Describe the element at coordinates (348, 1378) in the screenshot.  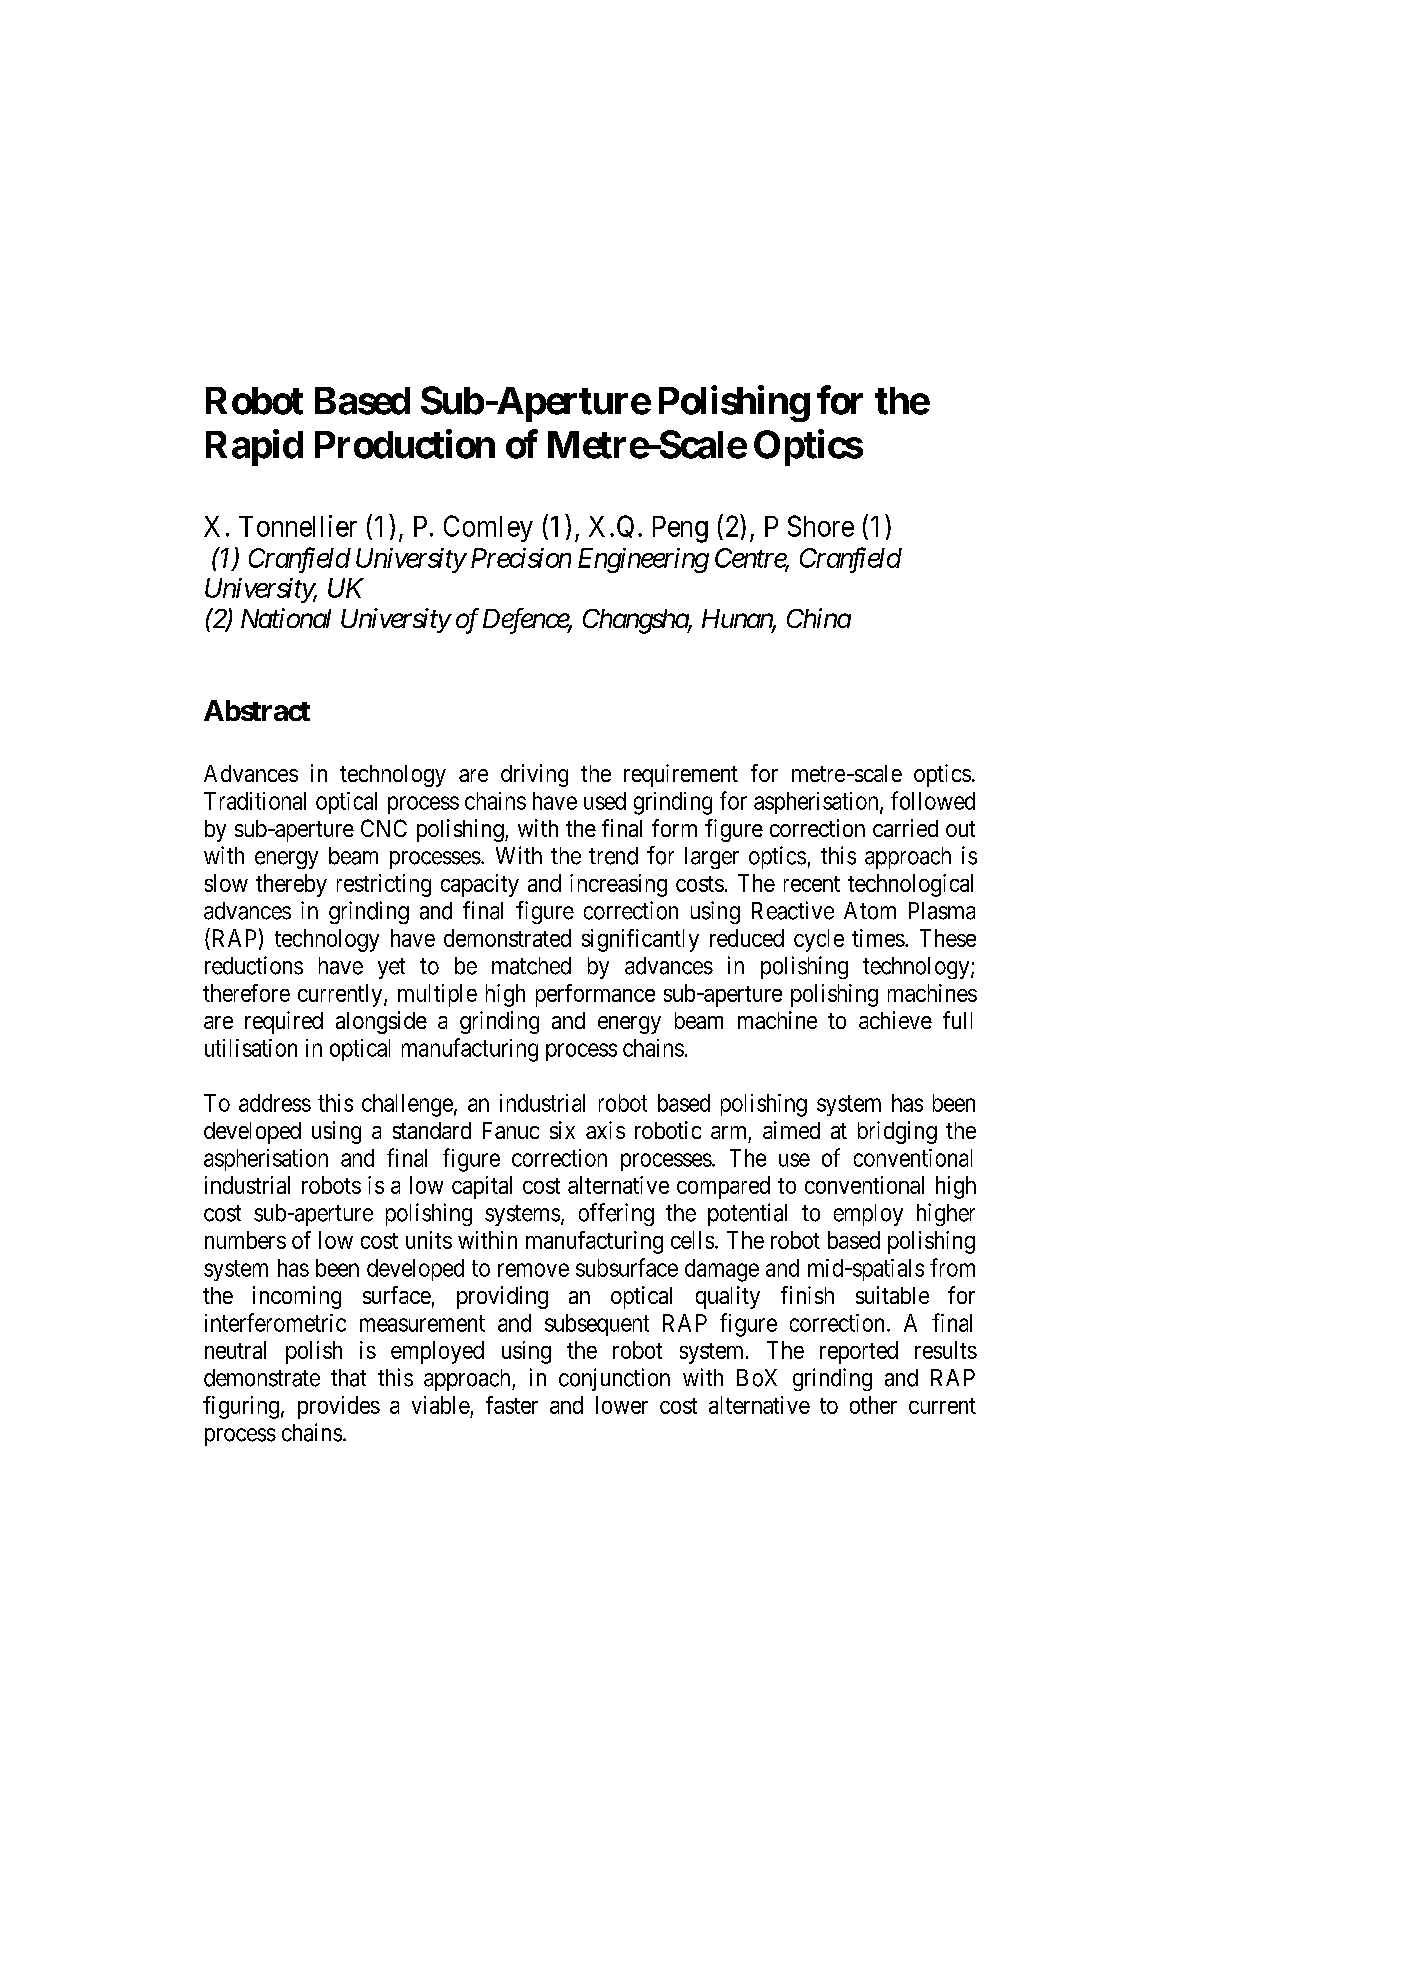
I see `that` at that location.
